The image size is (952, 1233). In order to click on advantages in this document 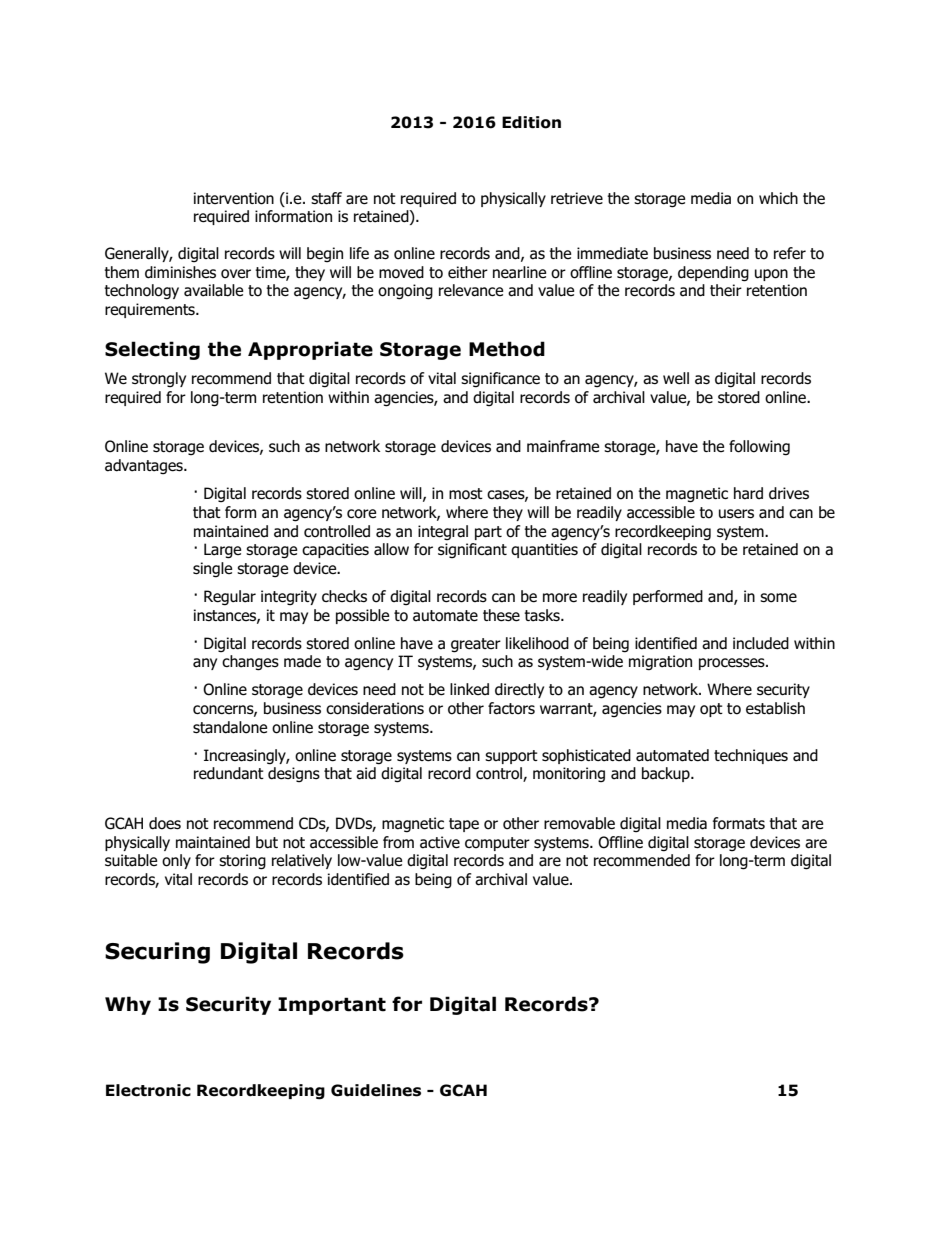, I will do `click(145, 466)`.
